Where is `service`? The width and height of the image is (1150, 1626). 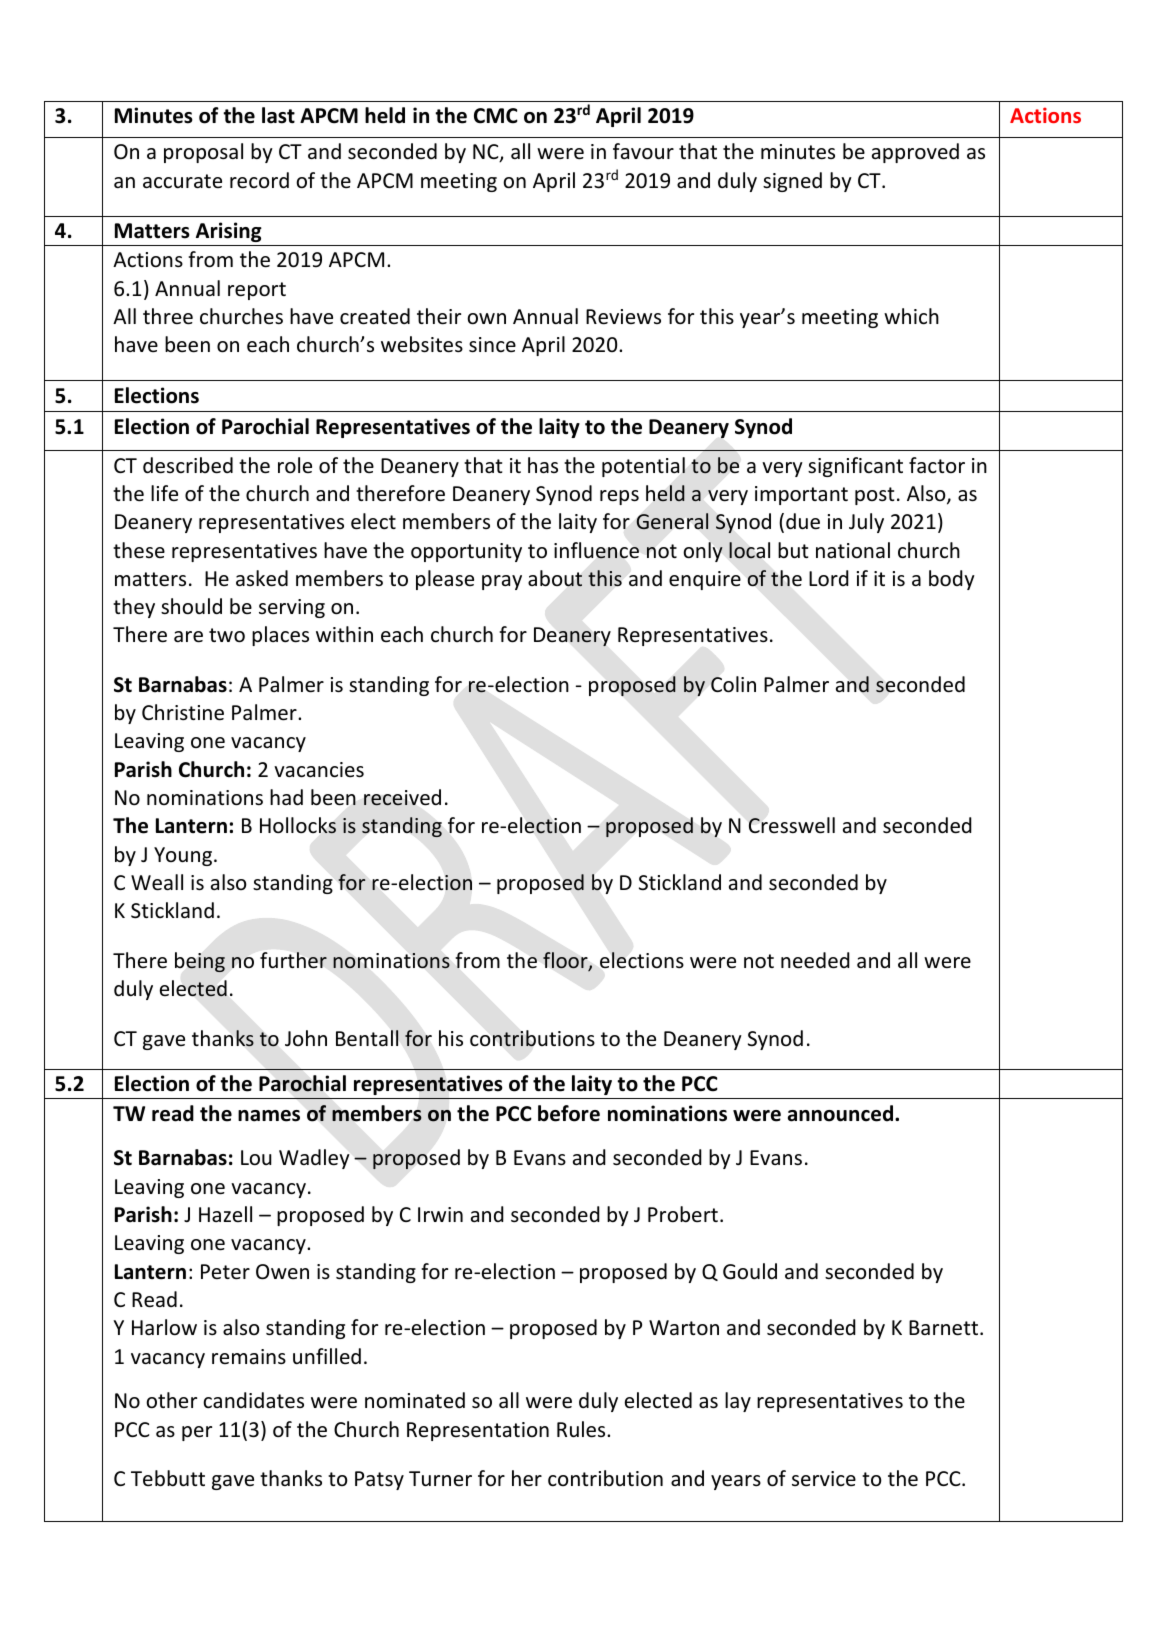
service is located at coordinates (824, 1478).
